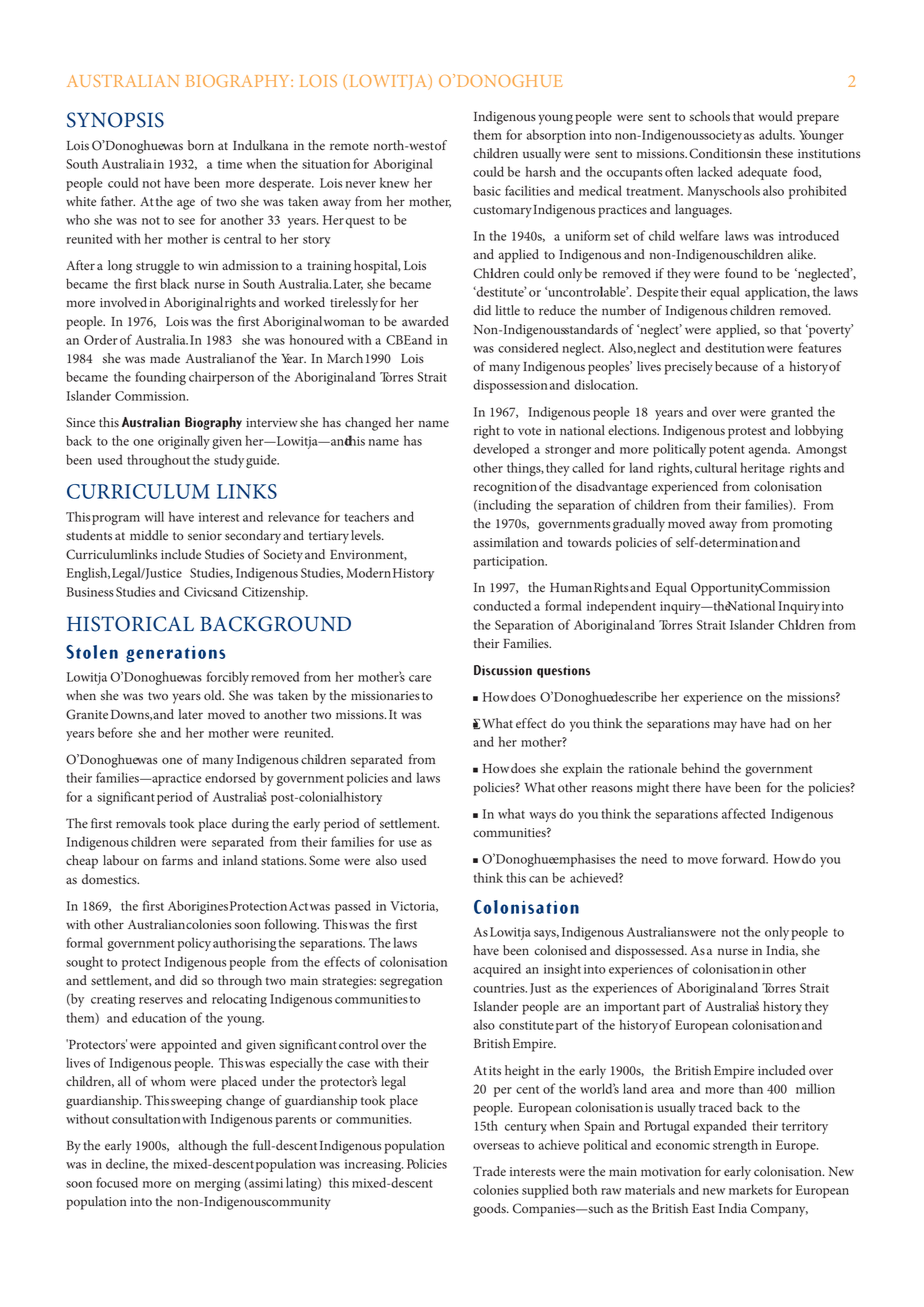 Image resolution: width=924 pixels, height=1307 pixels. I want to click on Conditions, so click(721, 153).
